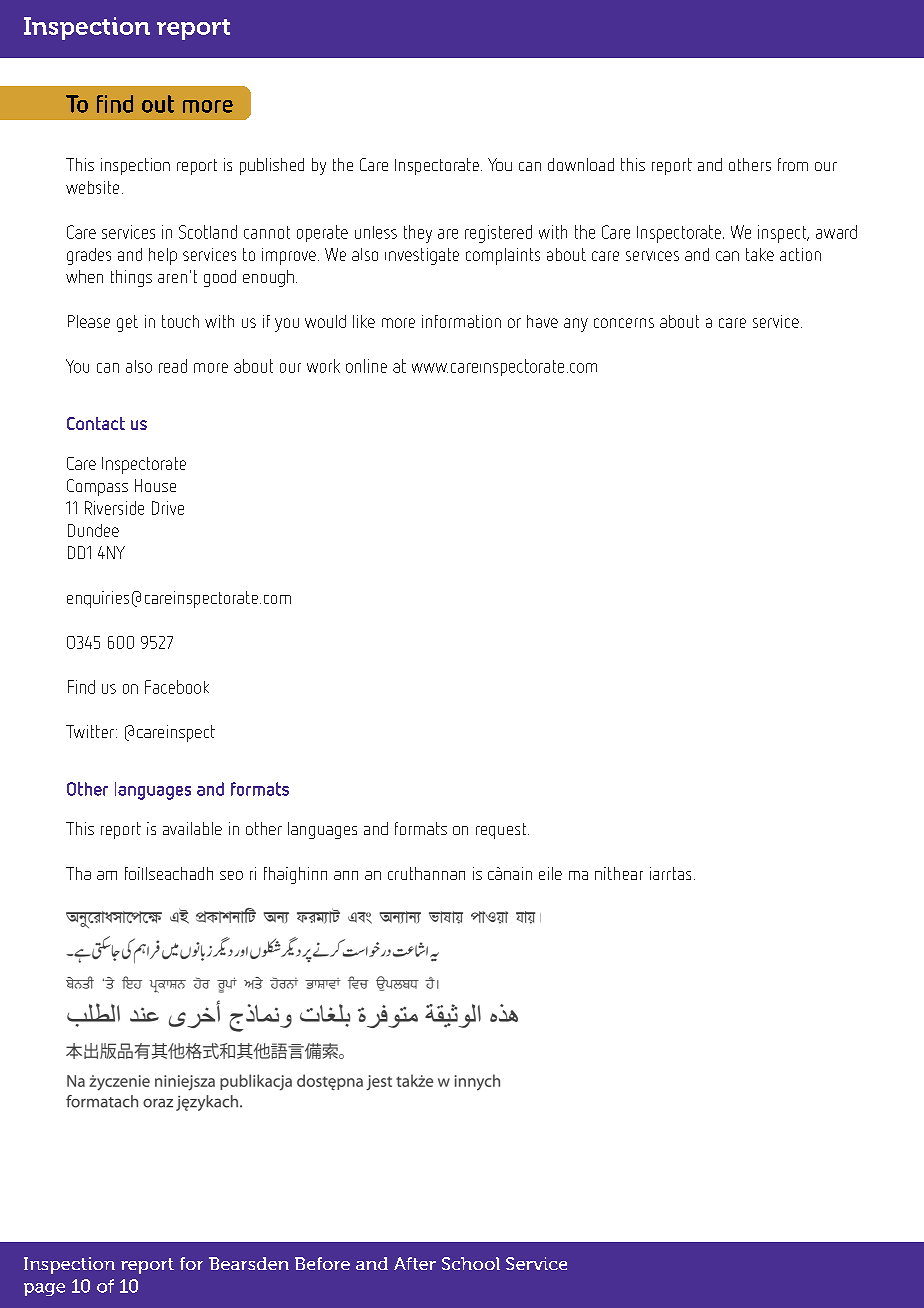 This image has width=924, height=1308. What do you see at coordinates (502, 831) in the image?
I see `request` at bounding box center [502, 831].
